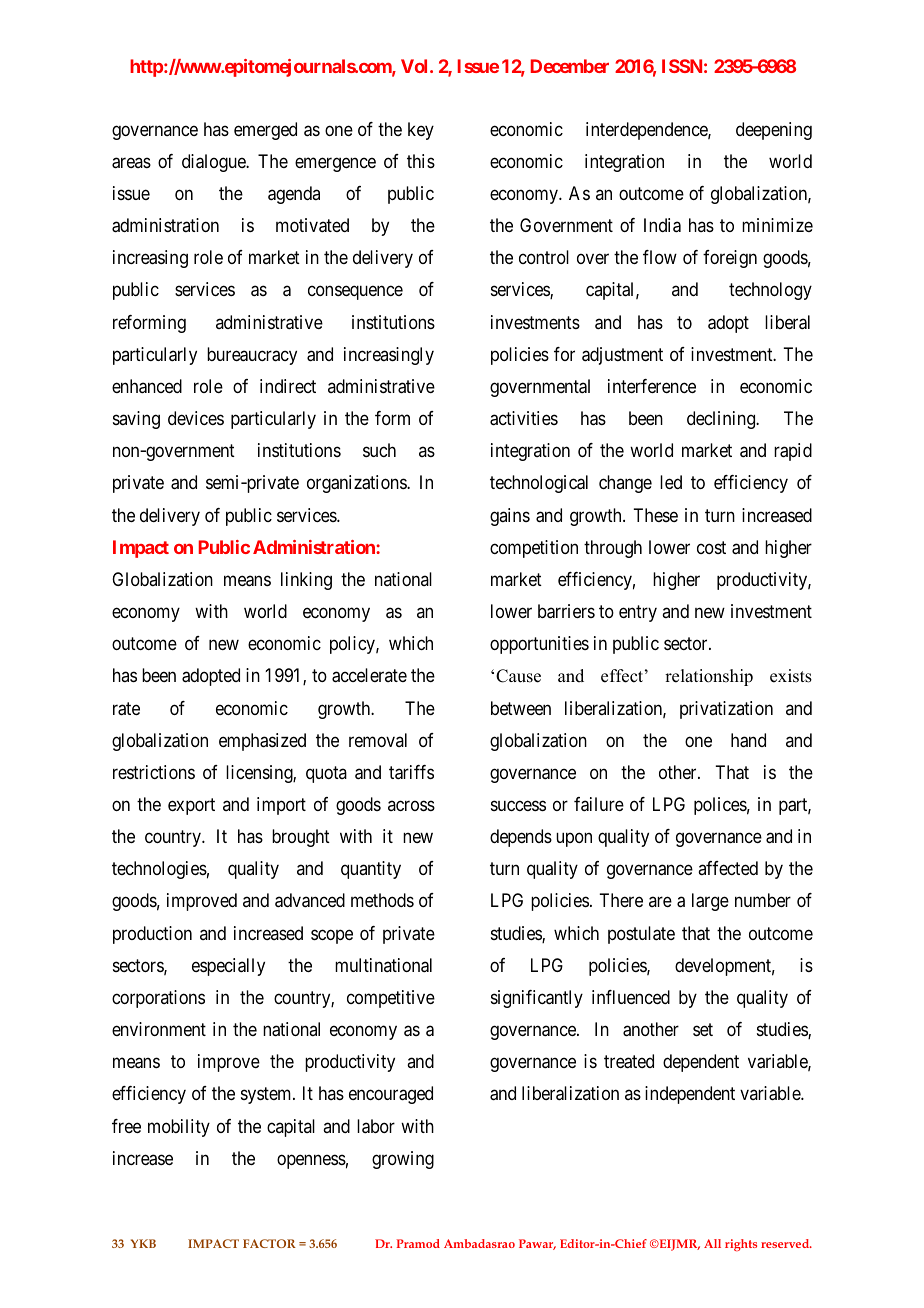  Describe the element at coordinates (265, 131) in the screenshot. I see `emerged` at that location.
